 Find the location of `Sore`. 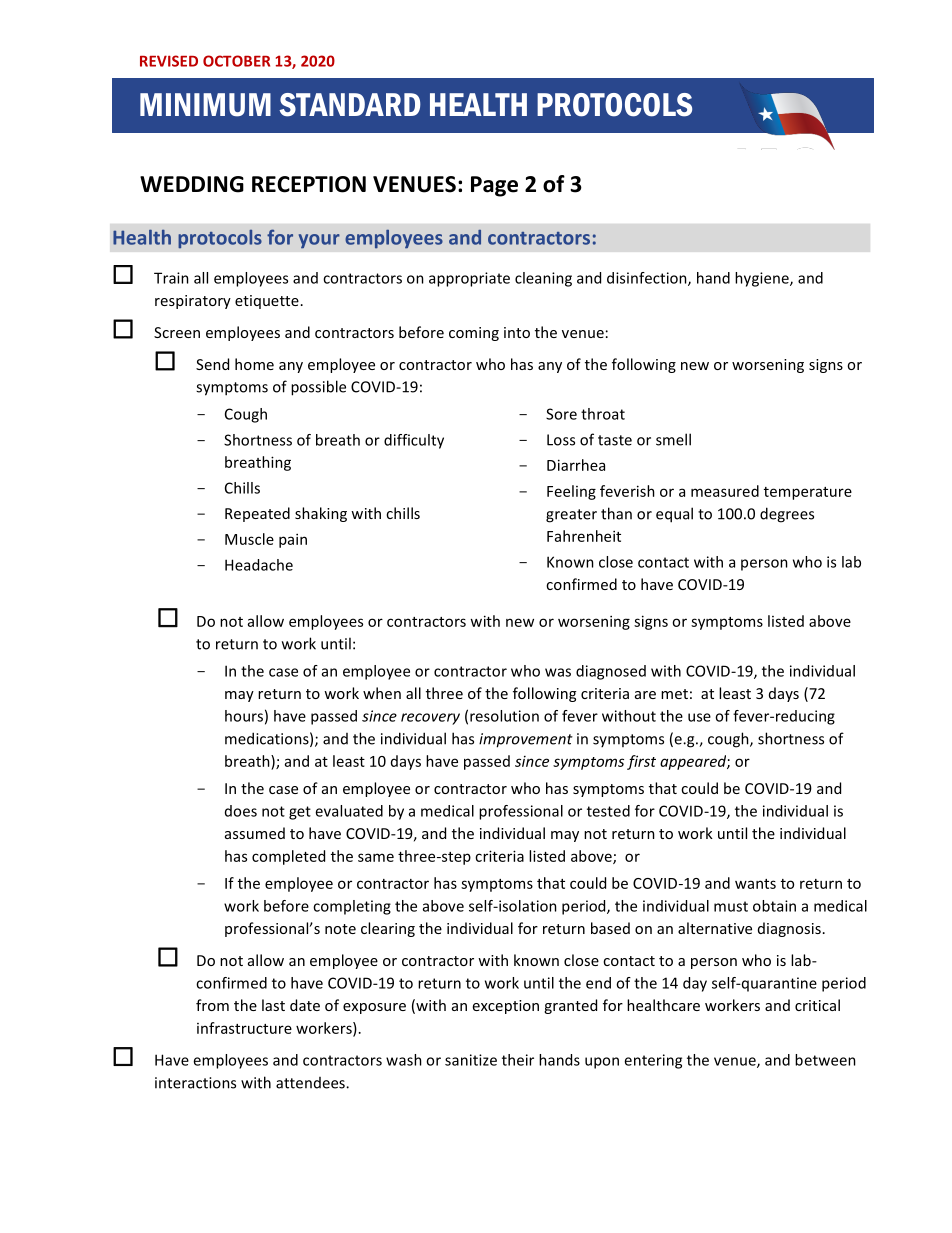

Sore is located at coordinates (561, 414).
